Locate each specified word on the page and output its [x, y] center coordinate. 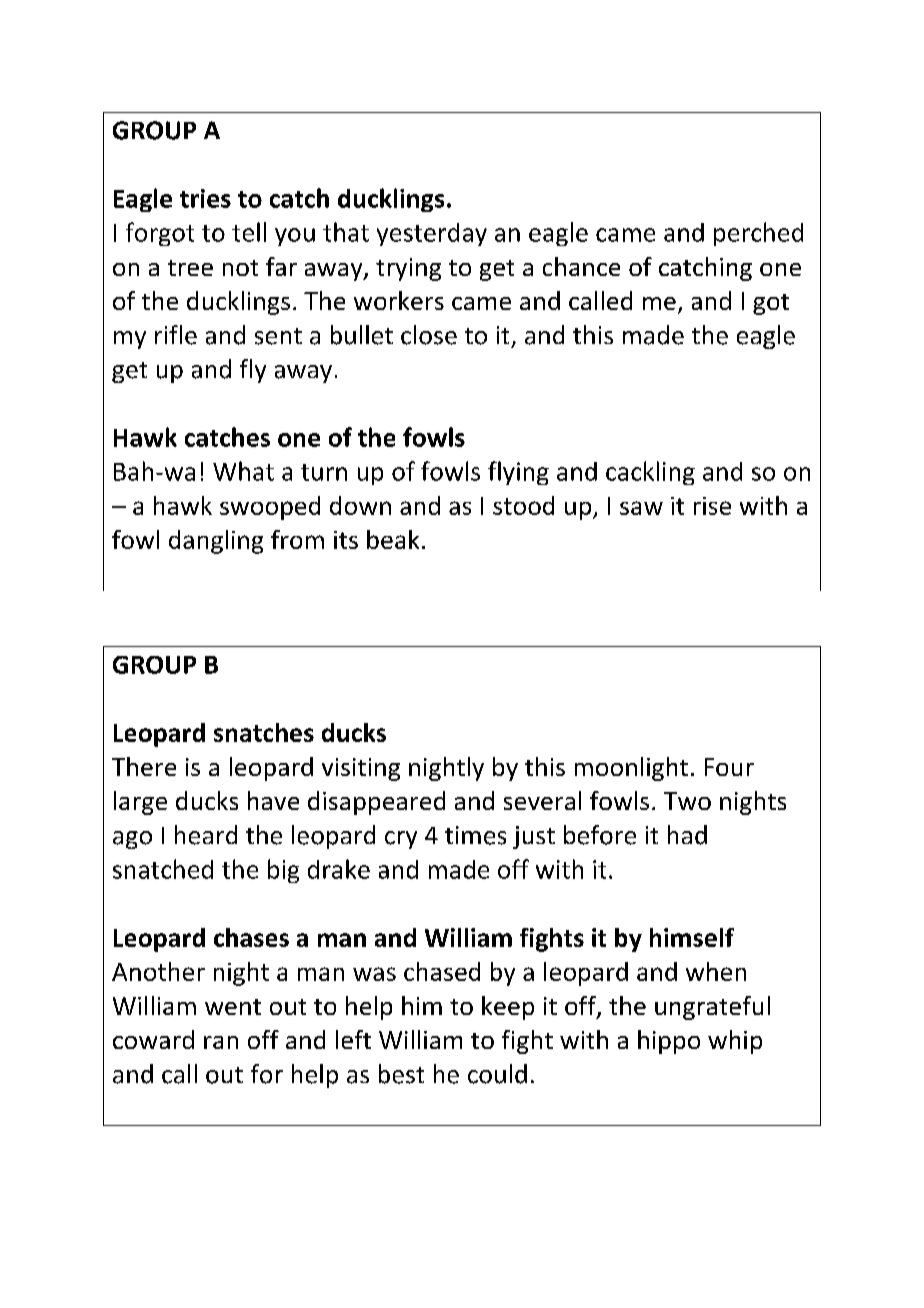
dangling [216, 542]
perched [758, 234]
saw [641, 508]
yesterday [432, 234]
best [401, 1074]
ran [221, 1042]
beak [393, 539]
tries [205, 198]
